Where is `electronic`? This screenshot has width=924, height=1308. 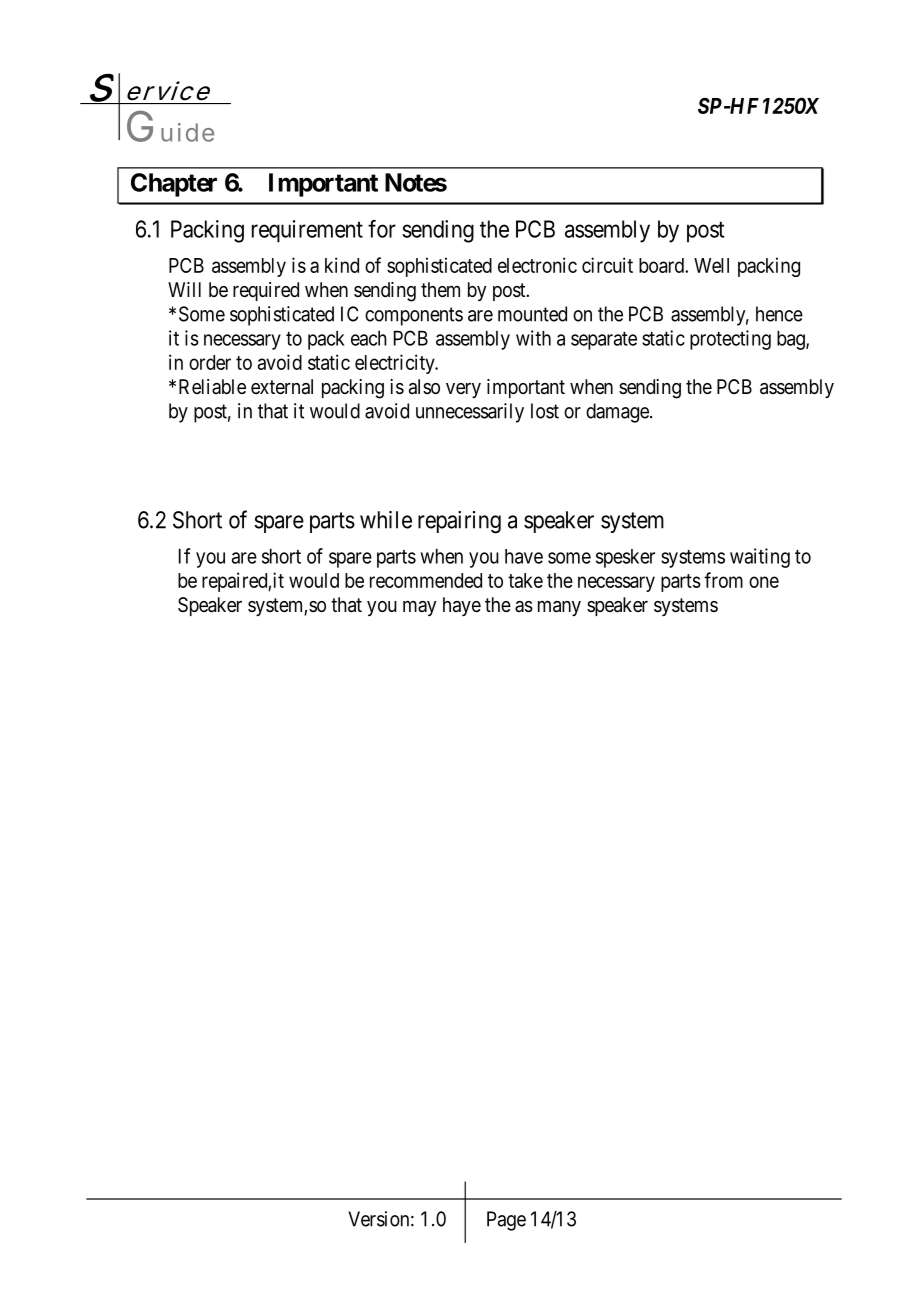 electronic is located at coordinates (537, 265).
